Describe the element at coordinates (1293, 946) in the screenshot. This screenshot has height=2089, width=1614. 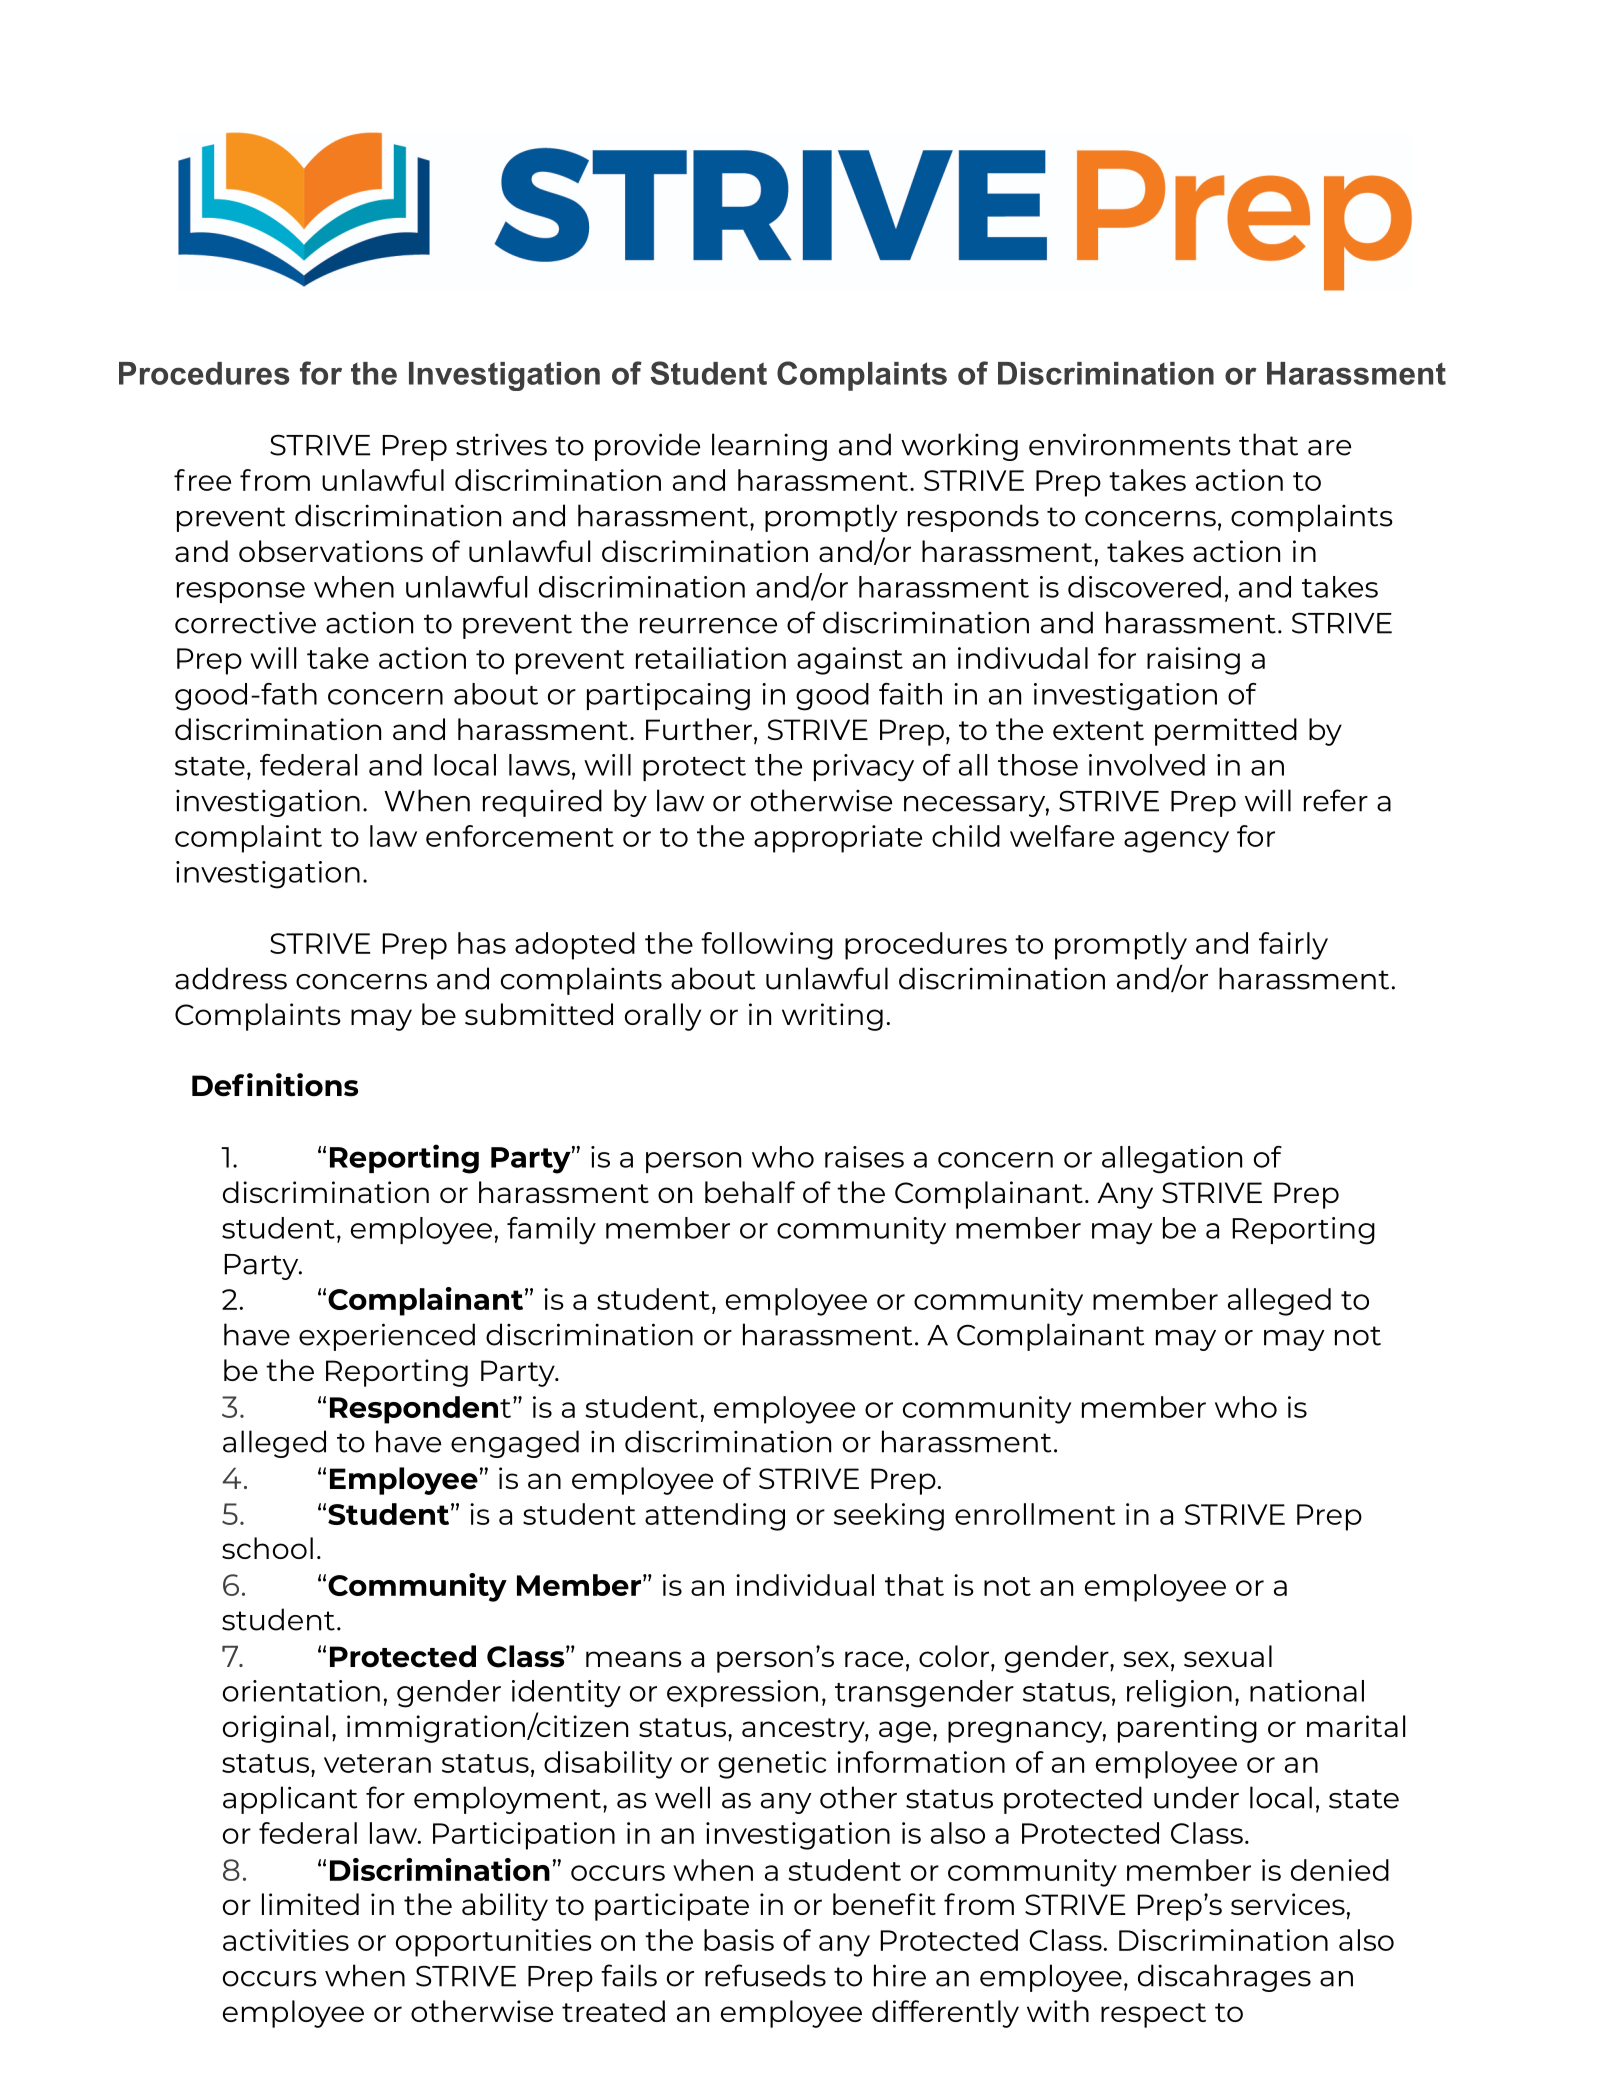
I see `fairly` at that location.
